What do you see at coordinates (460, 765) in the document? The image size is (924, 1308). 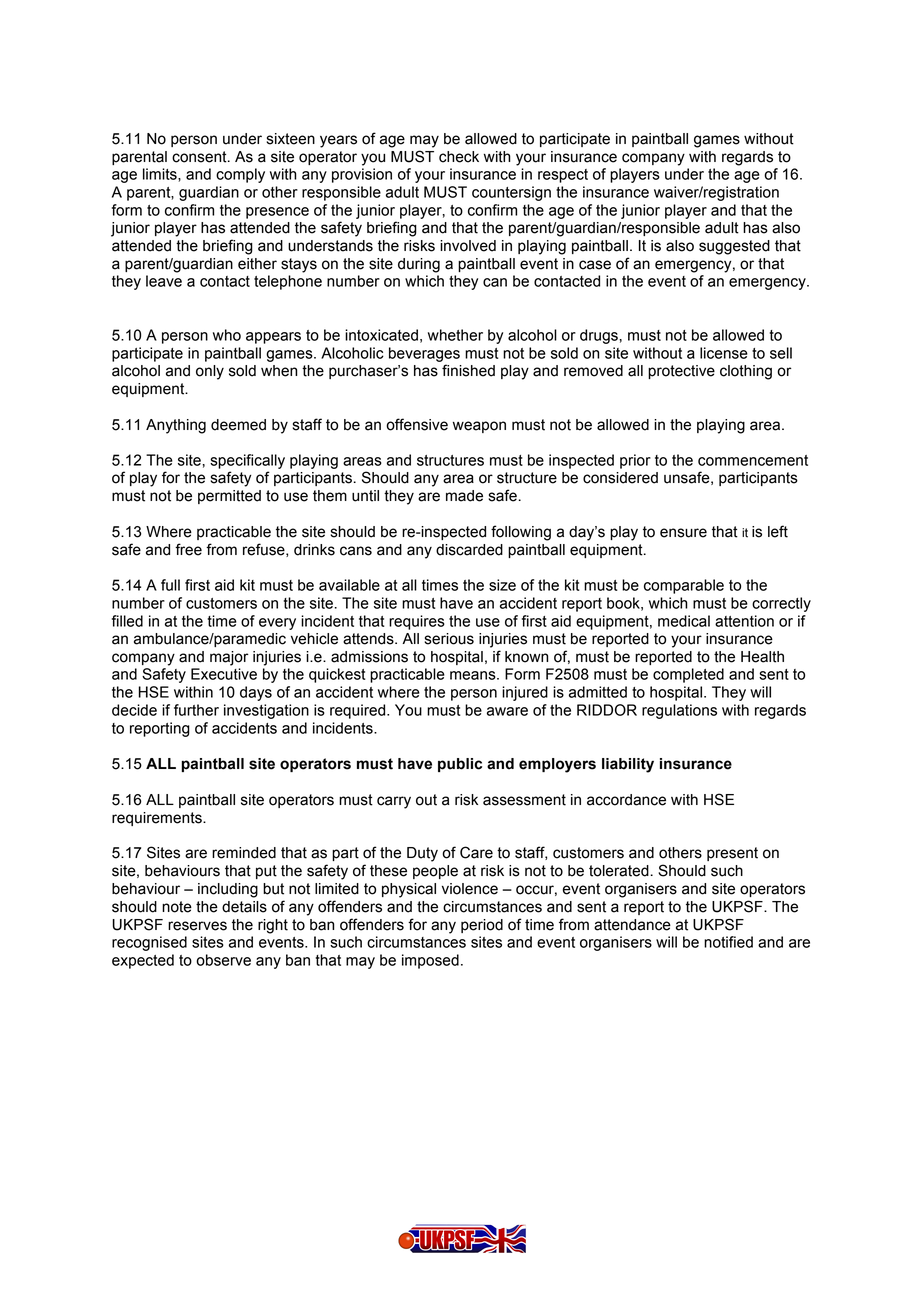 I see `public` at bounding box center [460, 765].
